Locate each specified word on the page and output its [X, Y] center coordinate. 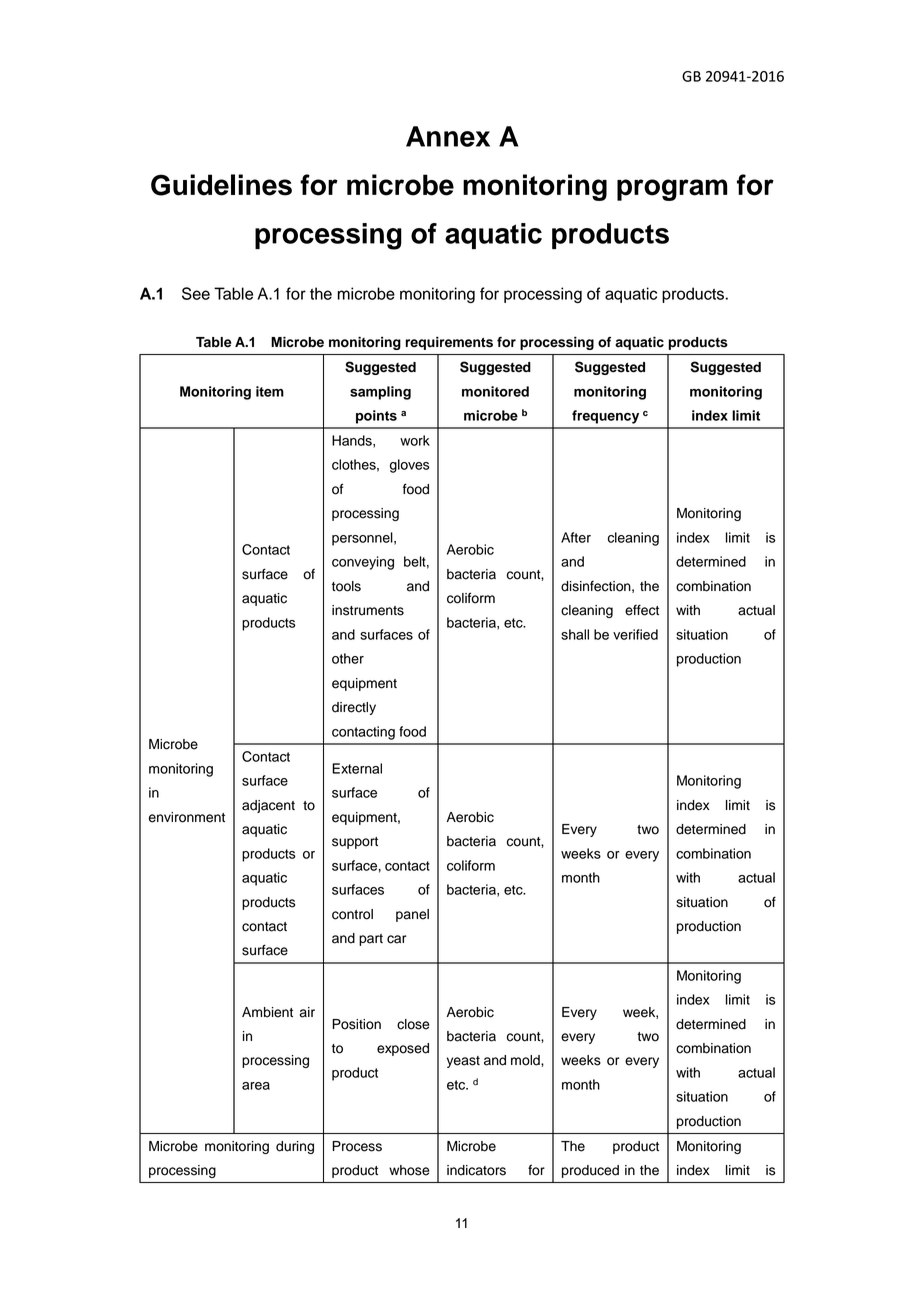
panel [412, 915]
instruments [368, 610]
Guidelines [221, 185]
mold [526, 1060]
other [348, 658]
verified [635, 634]
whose [409, 1170]
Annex [448, 136]
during [295, 1147]
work [415, 440]
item [270, 391]
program [672, 190]
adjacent [268, 806]
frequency [605, 417]
